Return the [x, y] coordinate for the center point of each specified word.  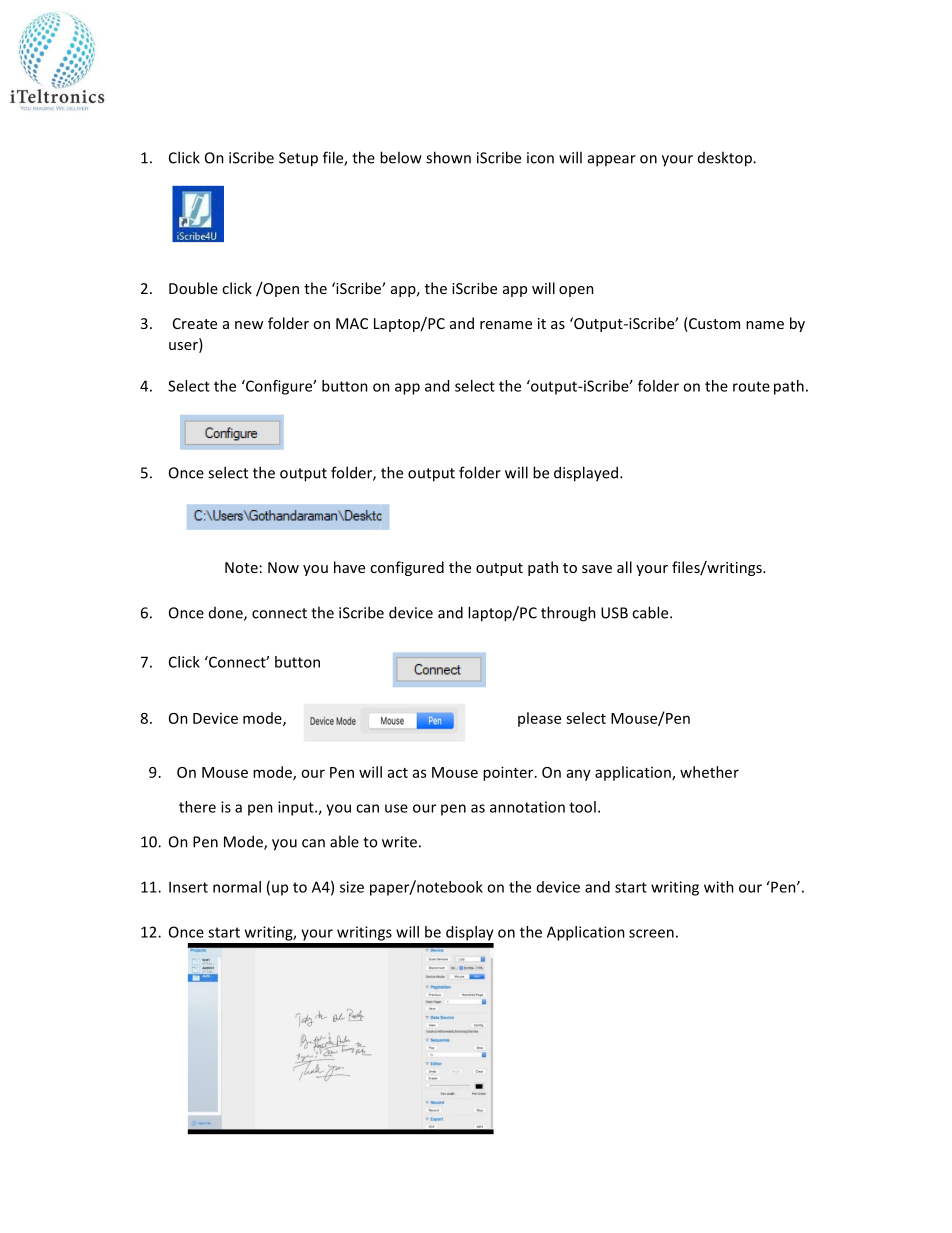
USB [614, 613]
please [539, 719]
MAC [352, 323]
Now [283, 567]
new [249, 325]
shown [448, 157]
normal [237, 887]
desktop [726, 159]
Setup [298, 159]
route [751, 386]
